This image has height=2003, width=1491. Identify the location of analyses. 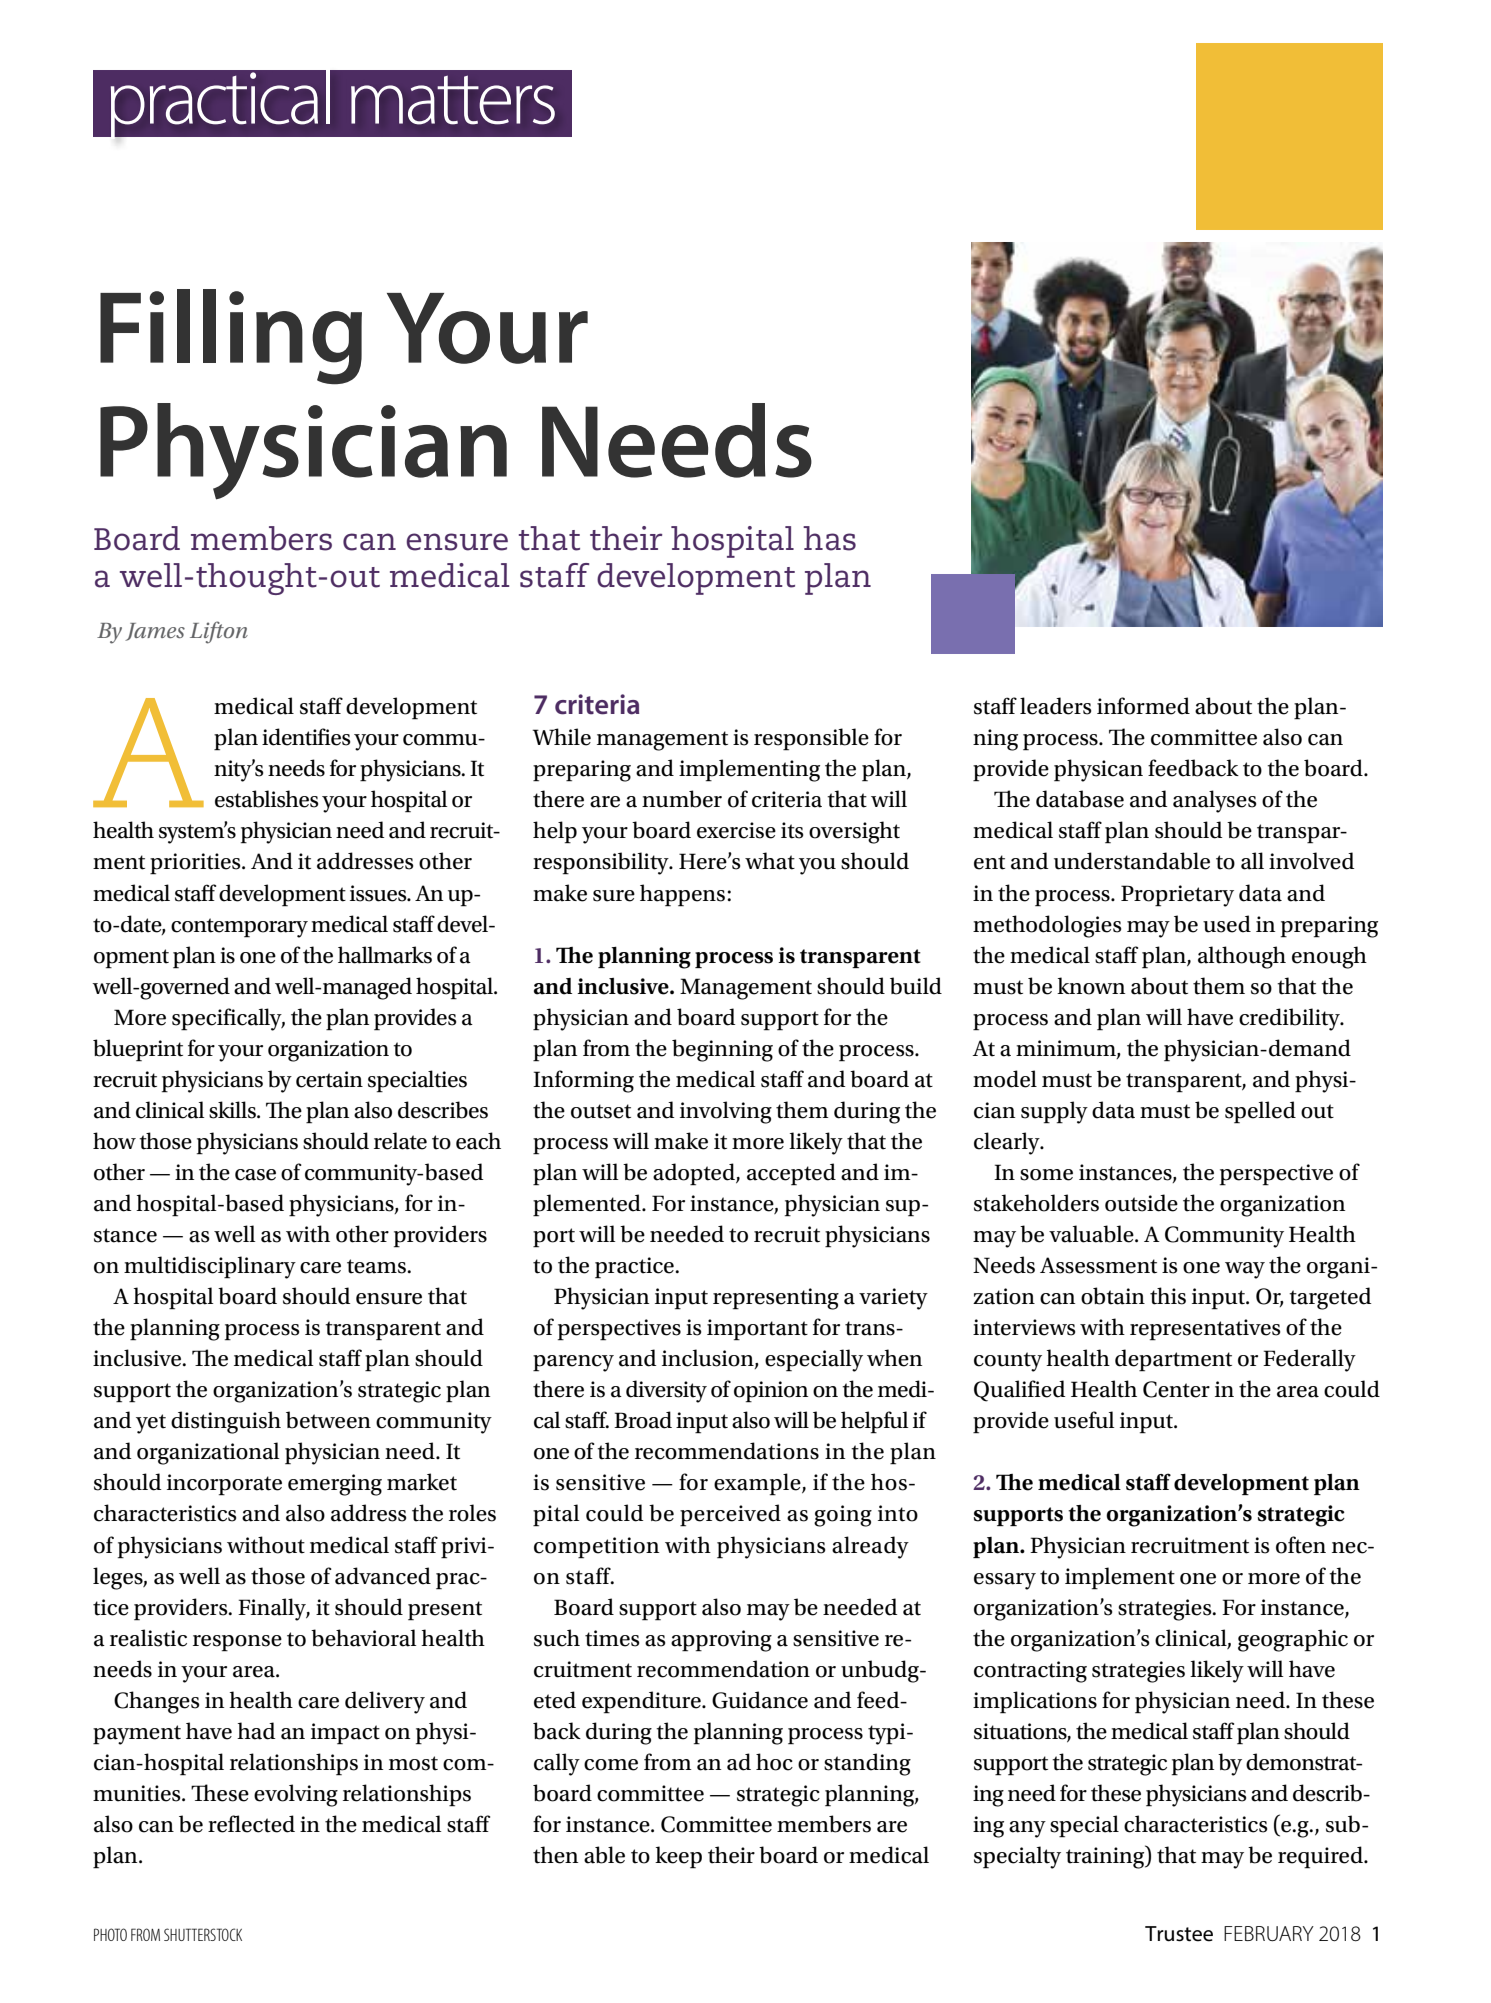
(1215, 801).
